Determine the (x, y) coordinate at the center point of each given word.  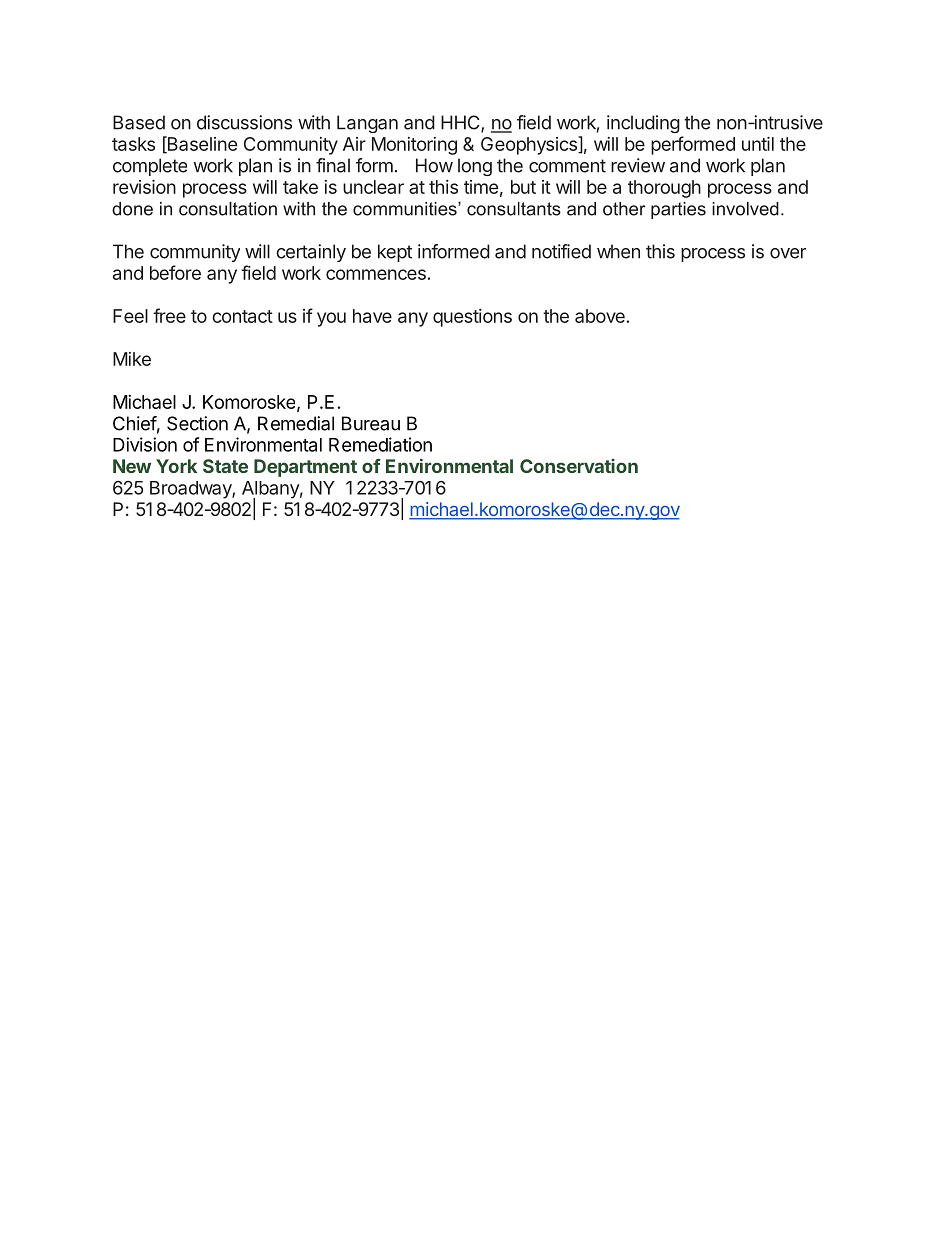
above (600, 316)
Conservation (579, 466)
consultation (228, 209)
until (758, 144)
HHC (461, 123)
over (788, 253)
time (481, 187)
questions (472, 318)
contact (242, 316)
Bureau (371, 423)
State (225, 466)
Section (197, 423)
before (175, 272)
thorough (664, 189)
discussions (244, 122)
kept (395, 253)
